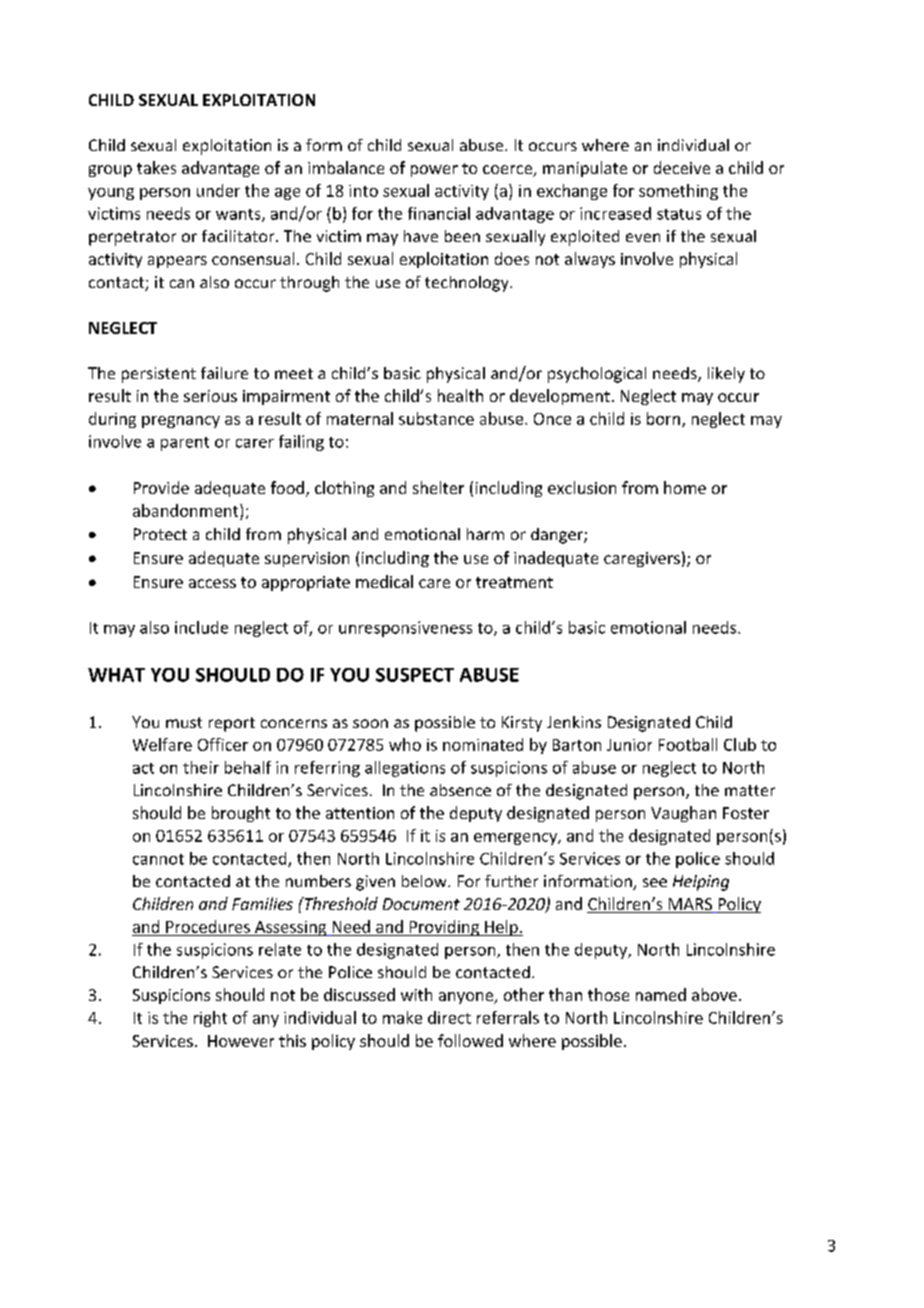  I want to click on under, so click(218, 190).
